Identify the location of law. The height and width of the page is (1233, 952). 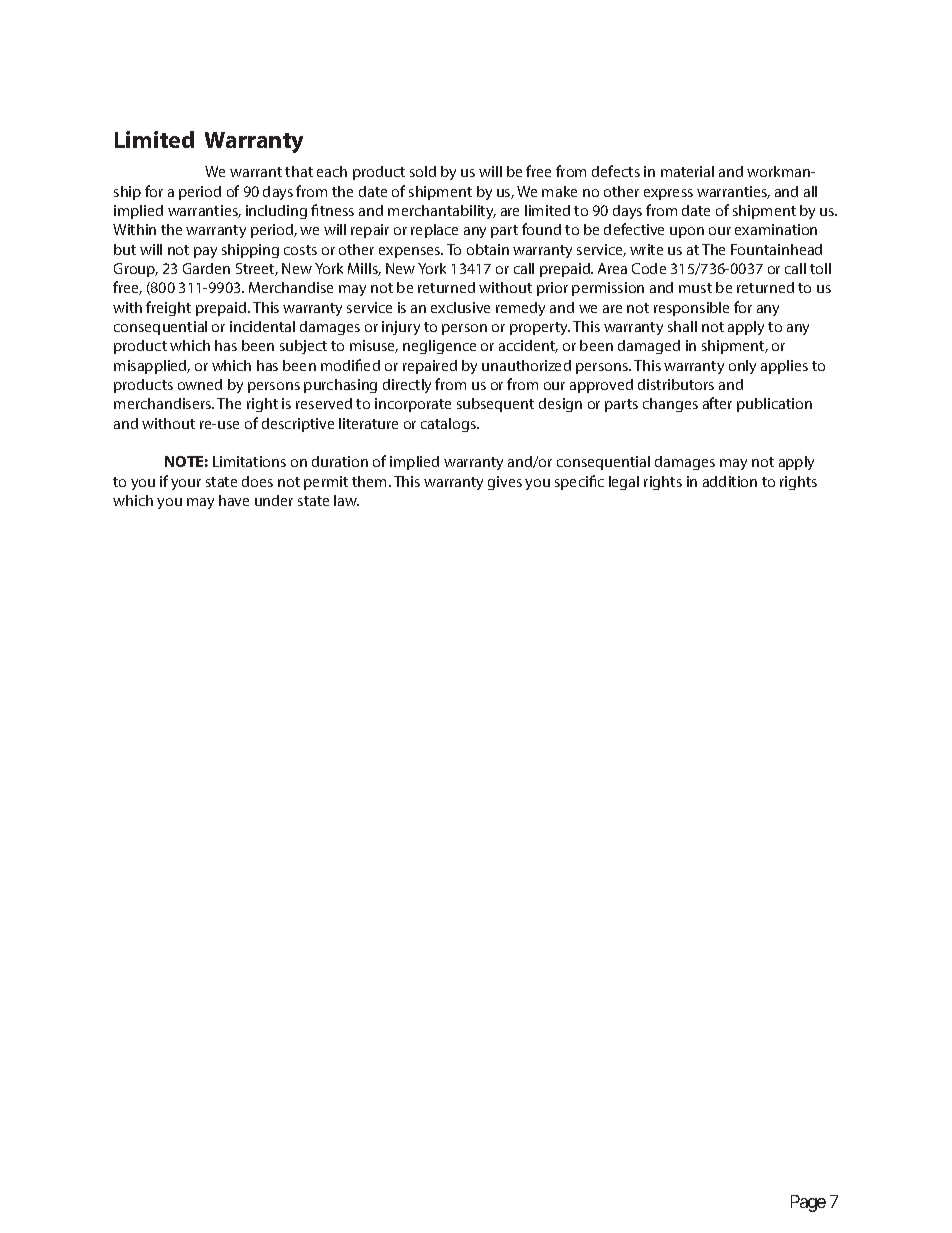
(346, 500).
